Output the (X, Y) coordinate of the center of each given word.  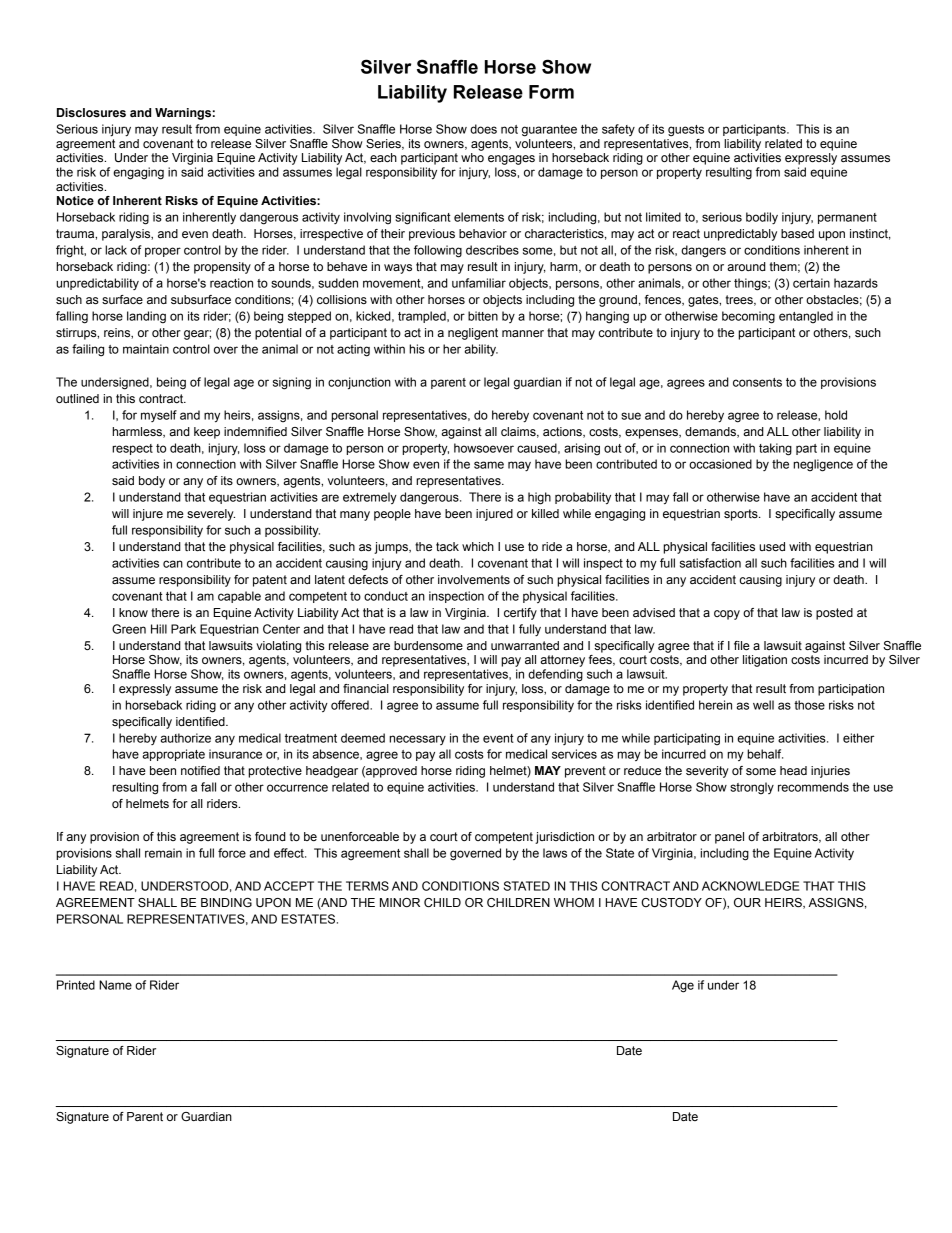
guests (686, 131)
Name (115, 985)
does (483, 129)
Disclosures (91, 113)
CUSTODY (671, 903)
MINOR (400, 903)
